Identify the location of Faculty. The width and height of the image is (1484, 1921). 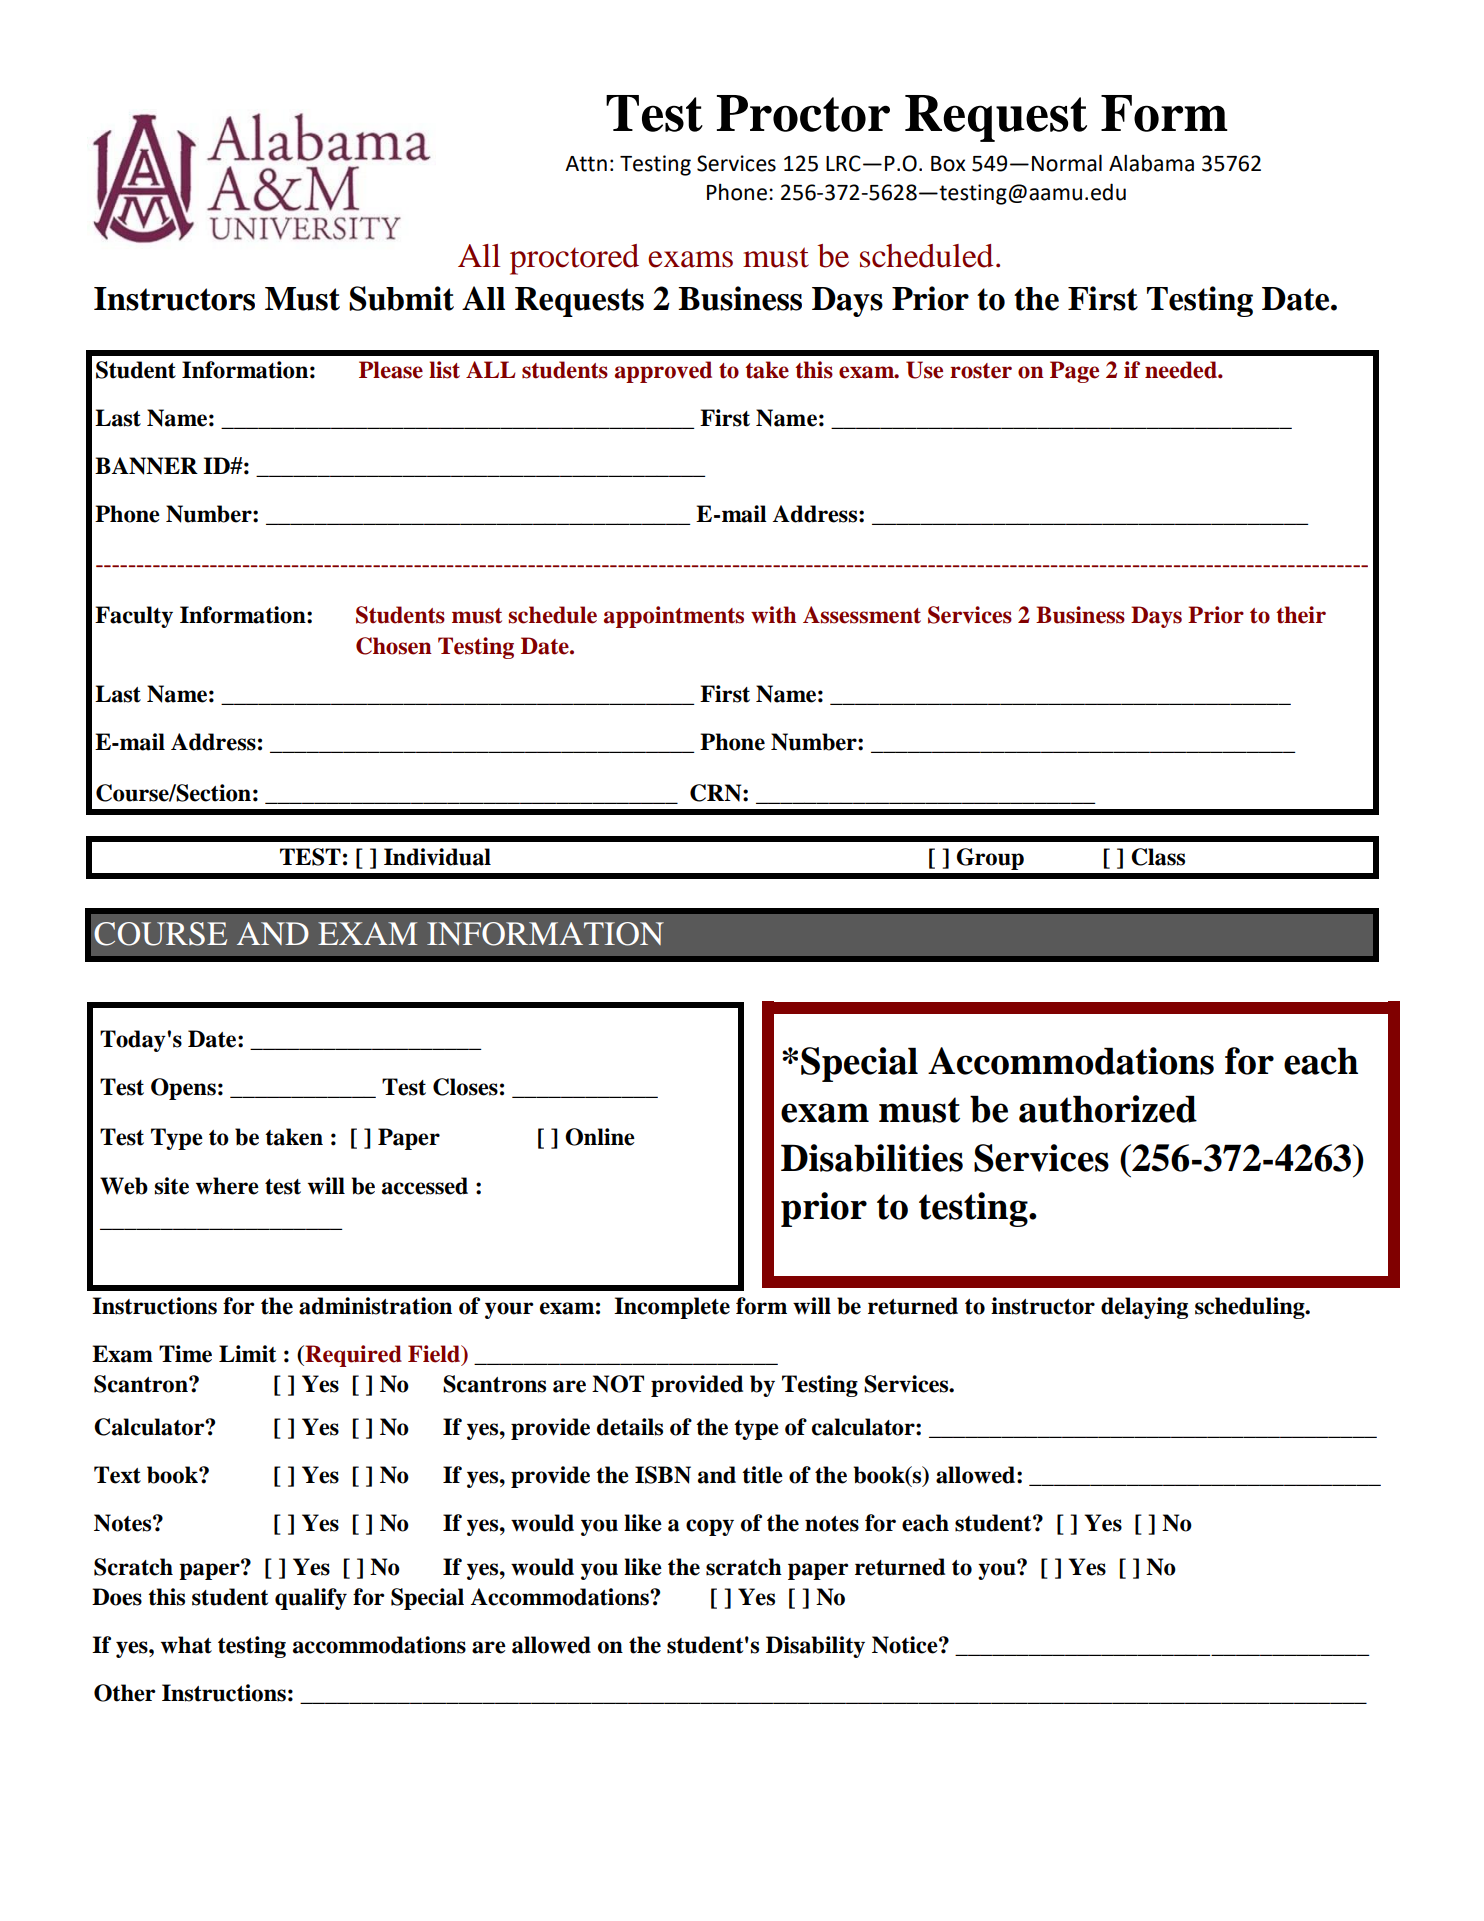
(134, 617).
